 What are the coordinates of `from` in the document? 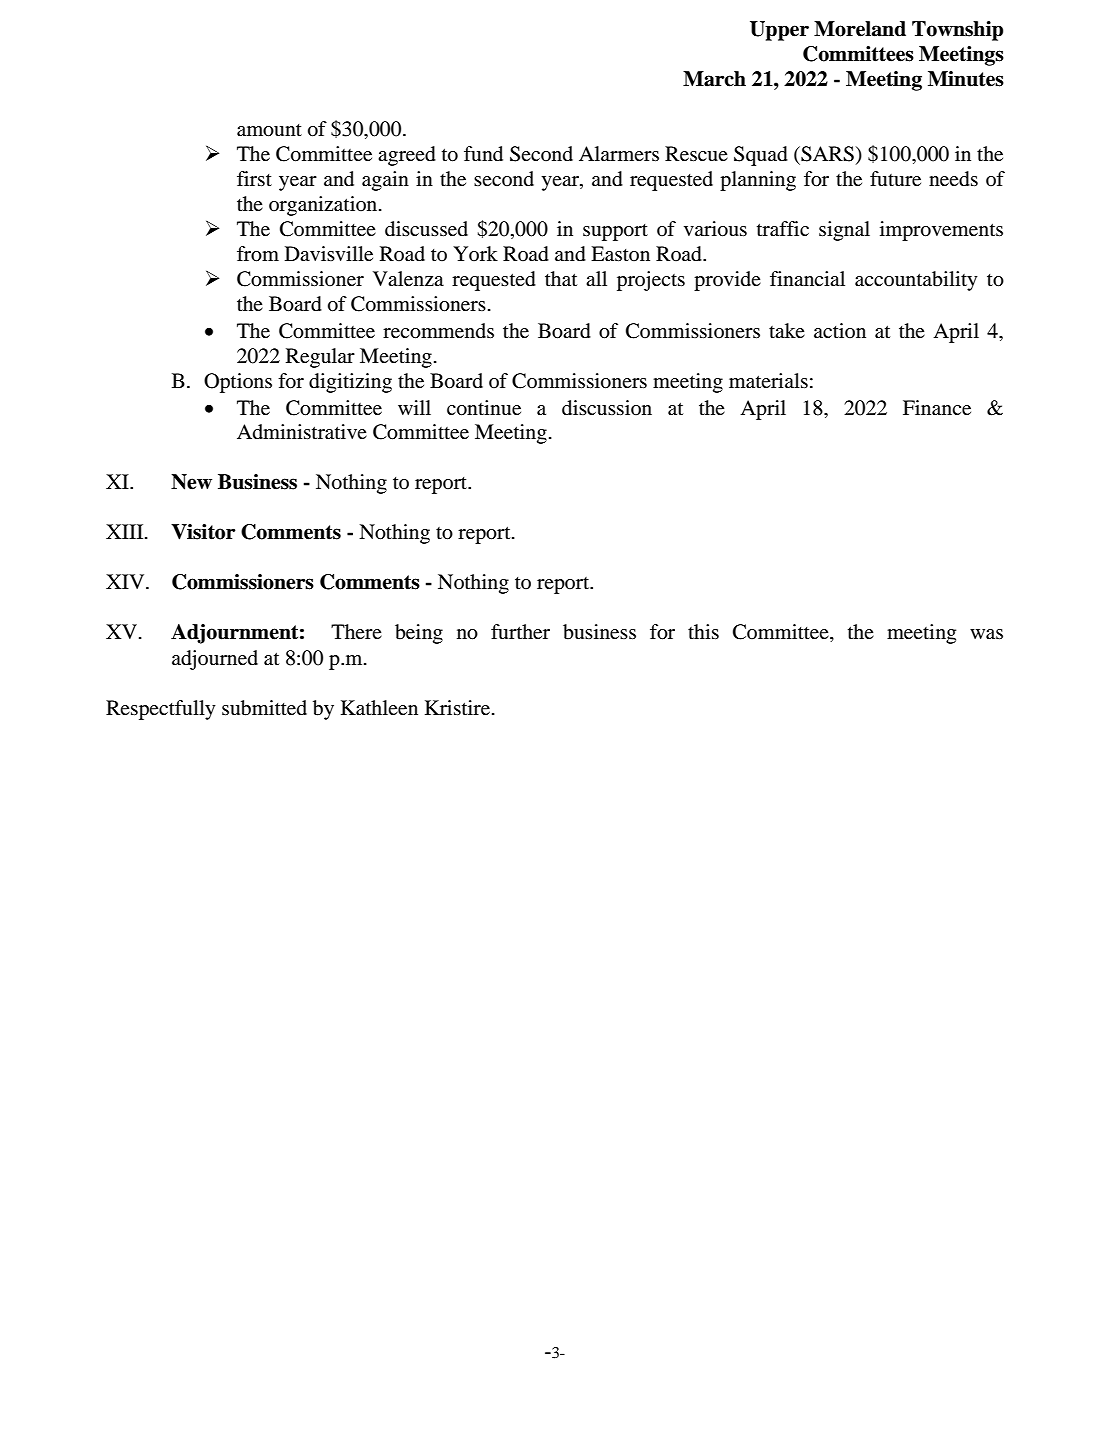 It's located at (258, 254).
